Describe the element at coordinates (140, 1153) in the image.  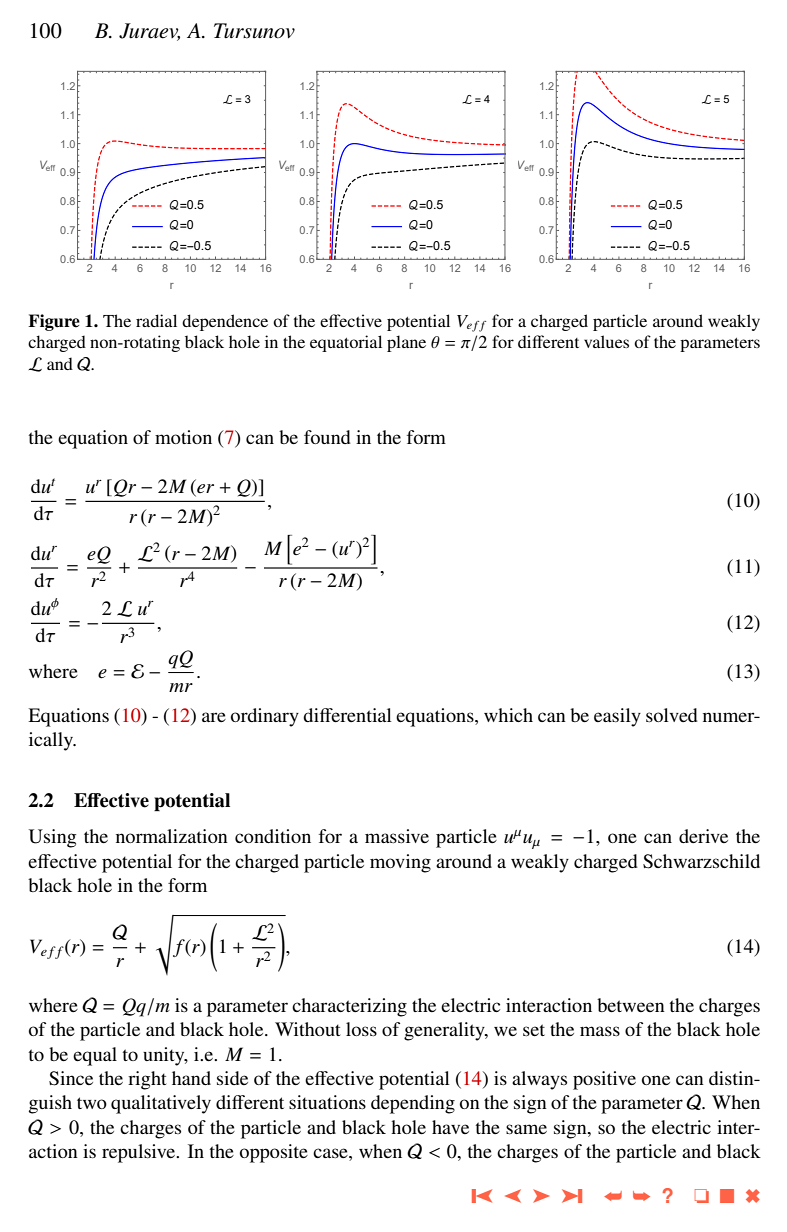
I see `repulsive` at that location.
